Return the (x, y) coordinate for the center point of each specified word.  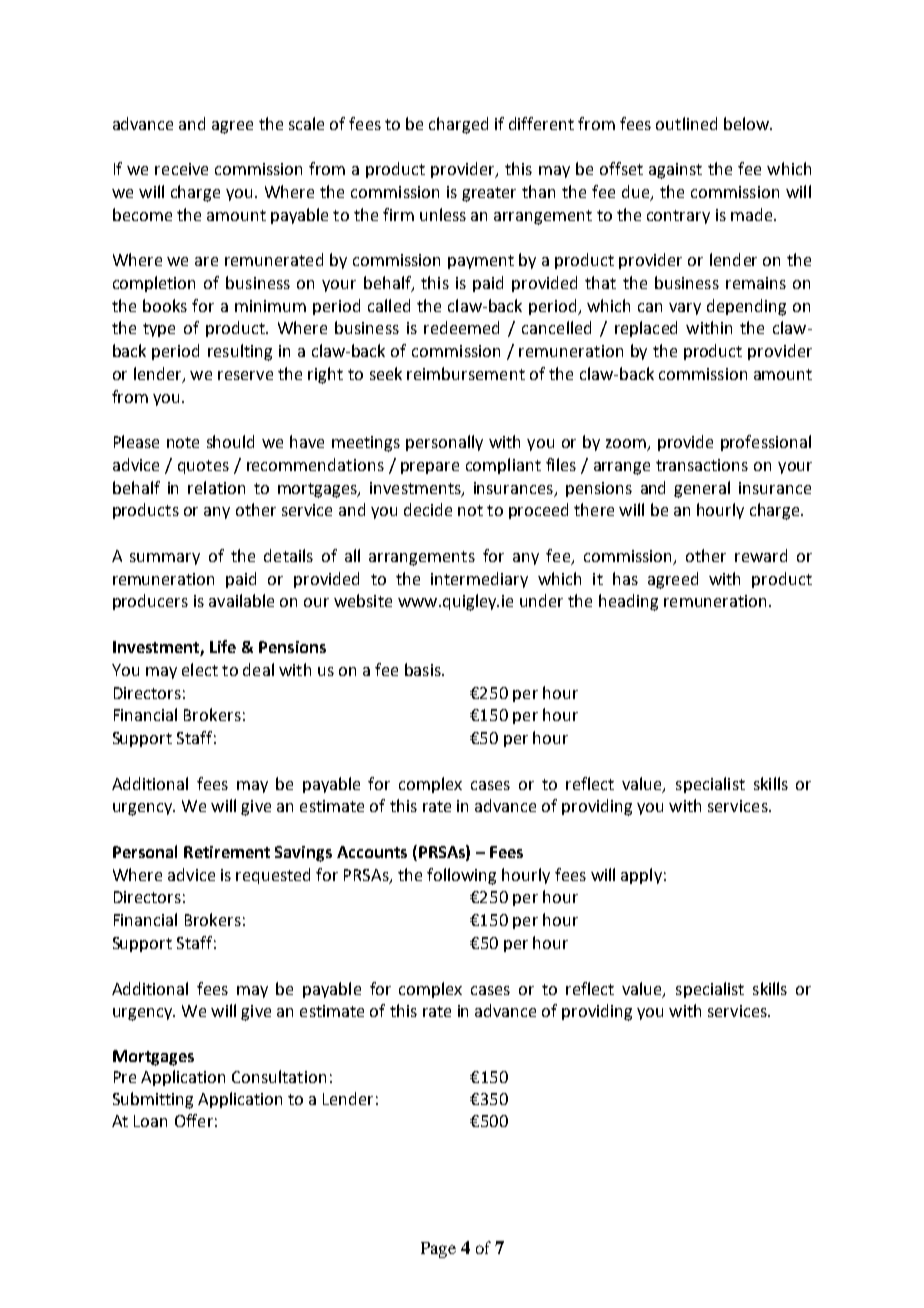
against (675, 171)
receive (181, 169)
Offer (194, 1120)
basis (424, 669)
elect (200, 669)
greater (489, 194)
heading (628, 602)
